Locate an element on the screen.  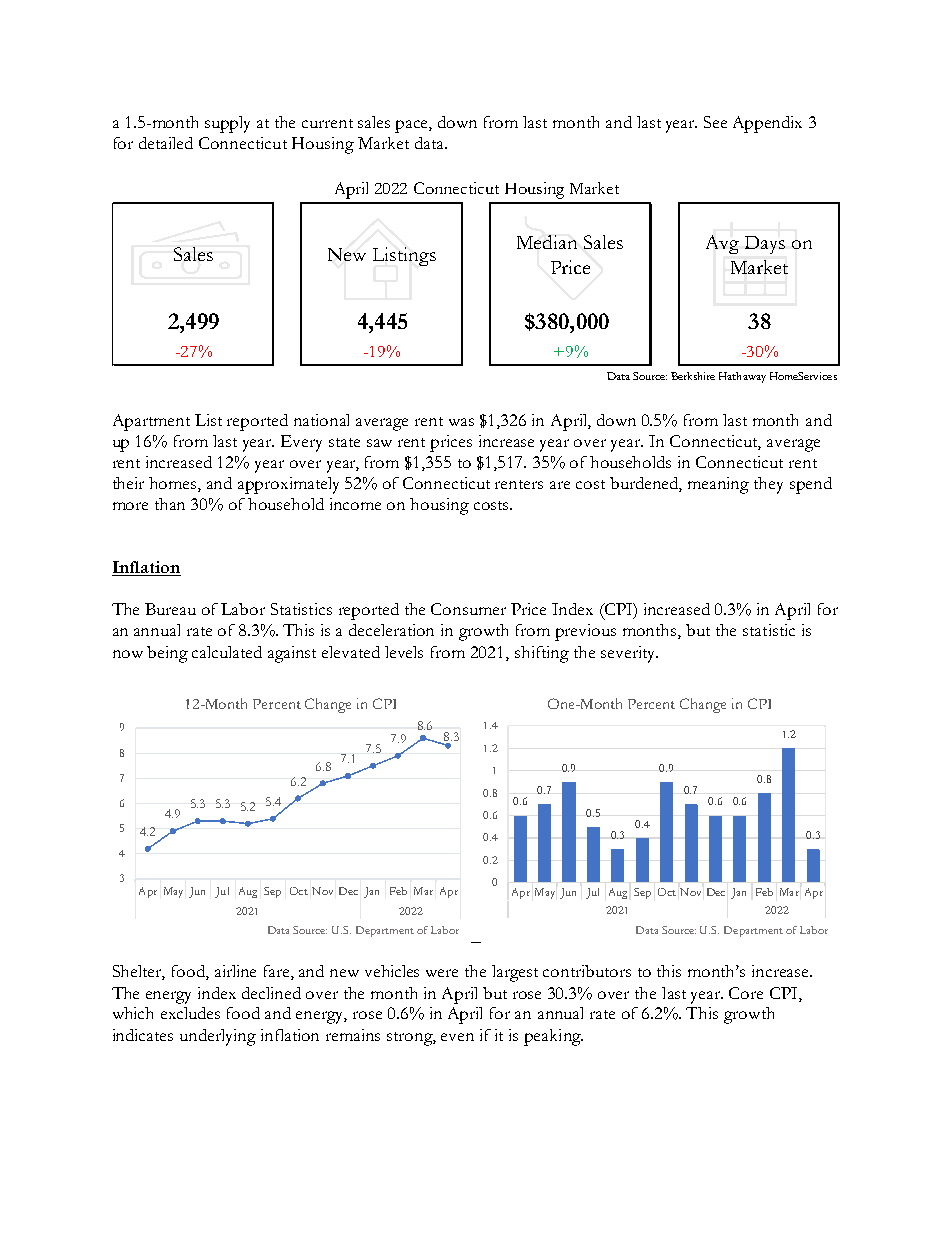
supply is located at coordinates (227, 124).
